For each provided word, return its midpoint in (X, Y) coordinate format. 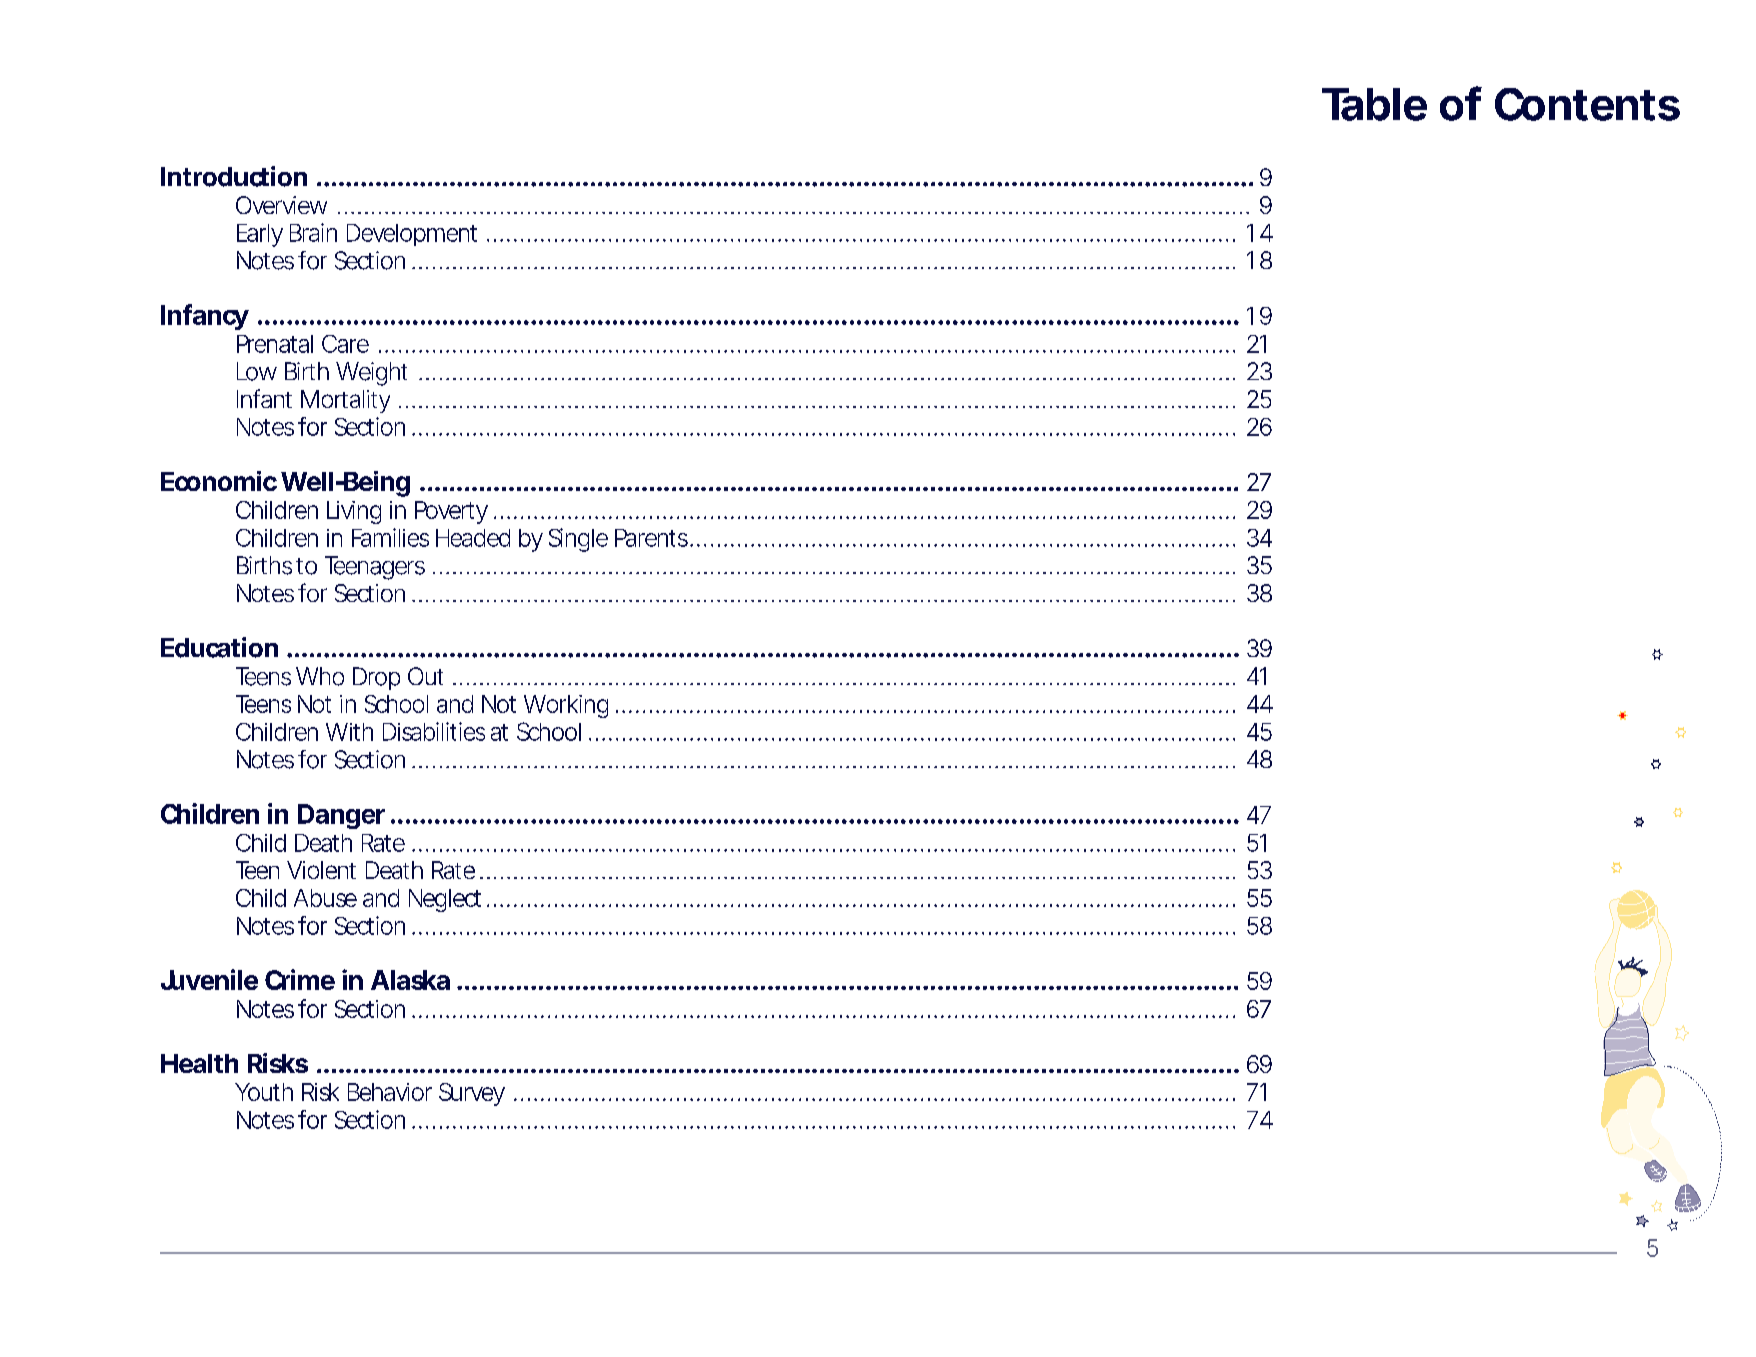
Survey (472, 1094)
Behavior (390, 1092)
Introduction (234, 176)
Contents (1587, 104)
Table (1374, 104)
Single (578, 540)
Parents (653, 538)
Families (390, 537)
